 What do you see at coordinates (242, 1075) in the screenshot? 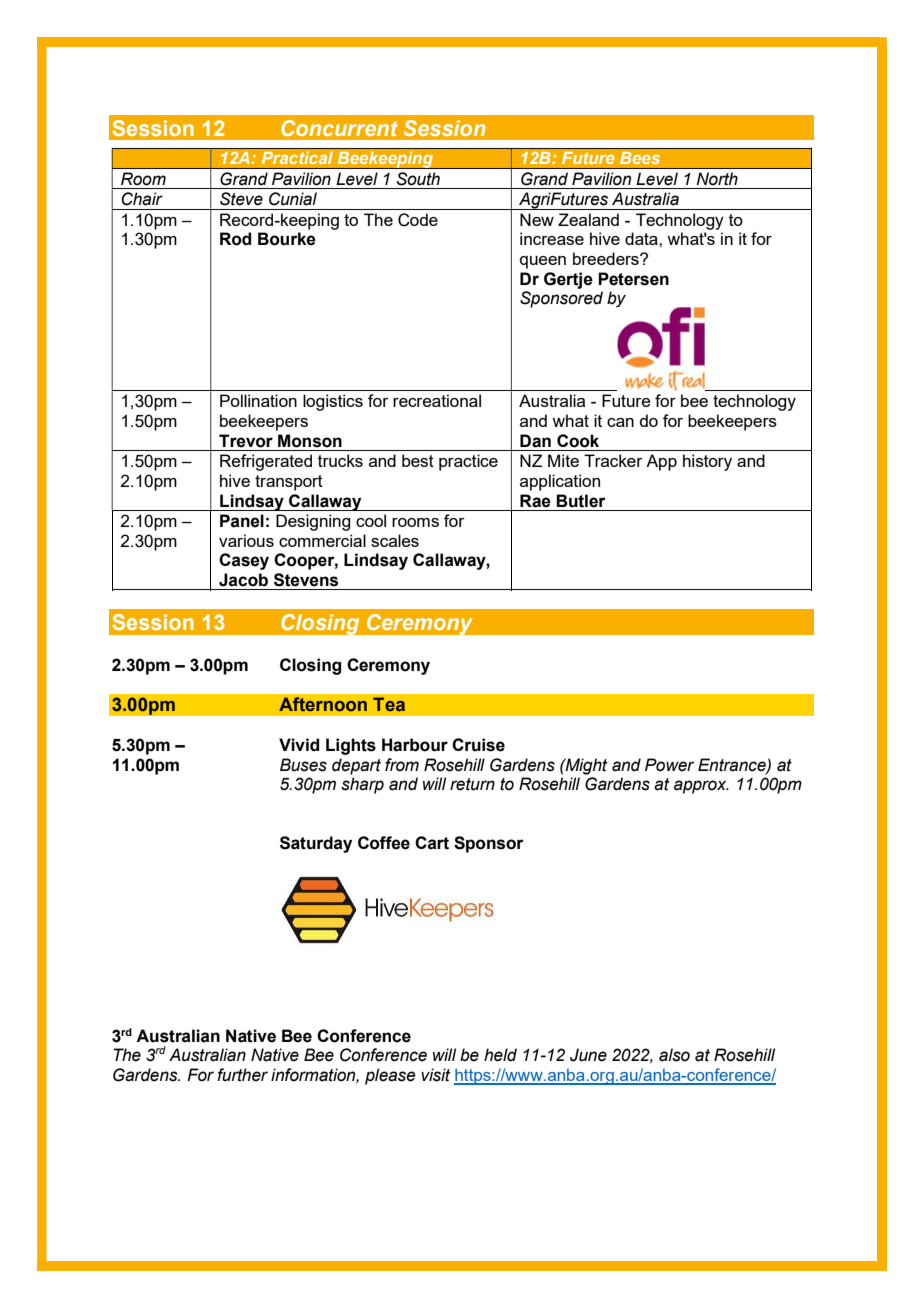
I see `further` at bounding box center [242, 1075].
